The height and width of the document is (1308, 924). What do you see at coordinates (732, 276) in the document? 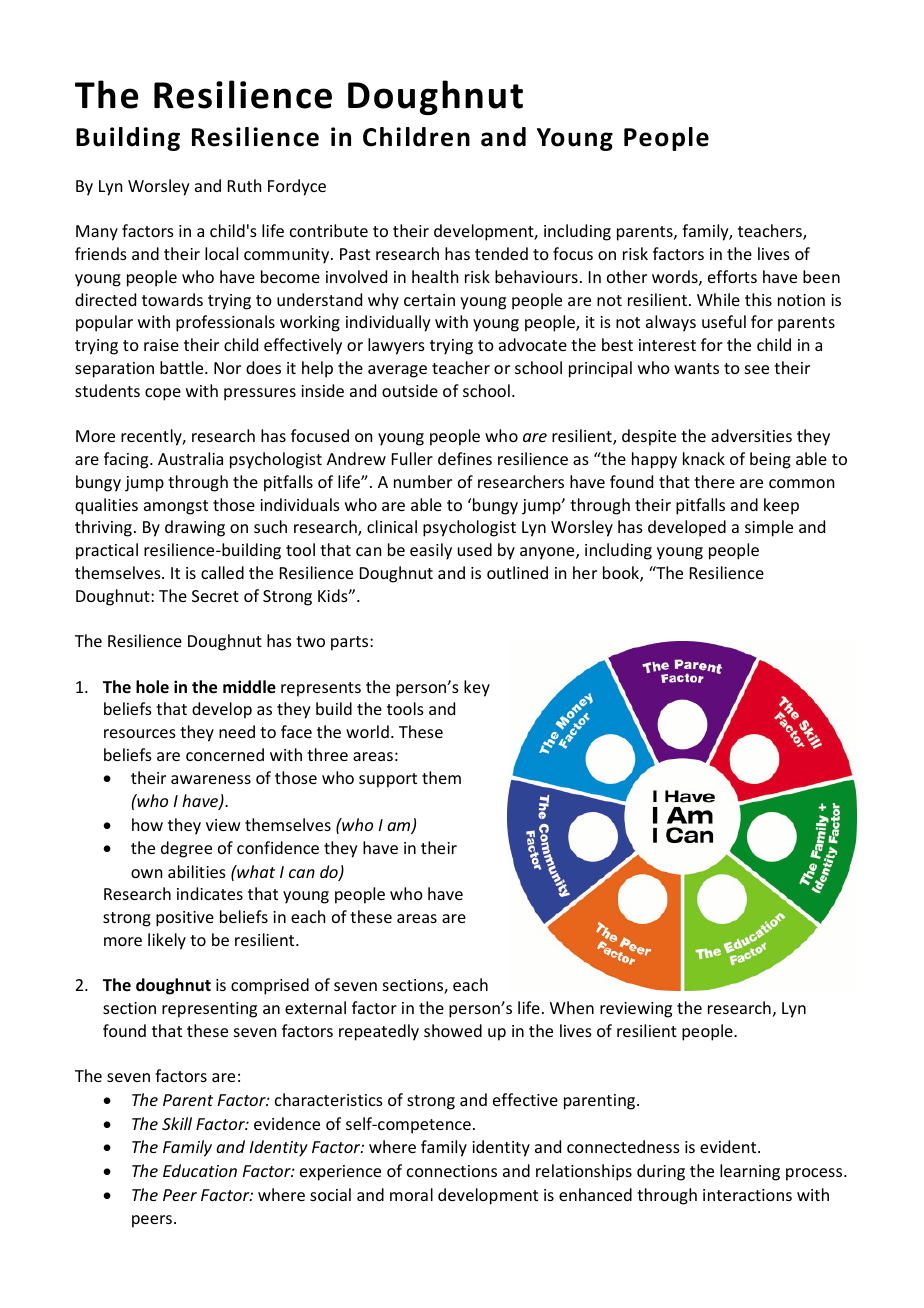
I see `efforts` at bounding box center [732, 276].
